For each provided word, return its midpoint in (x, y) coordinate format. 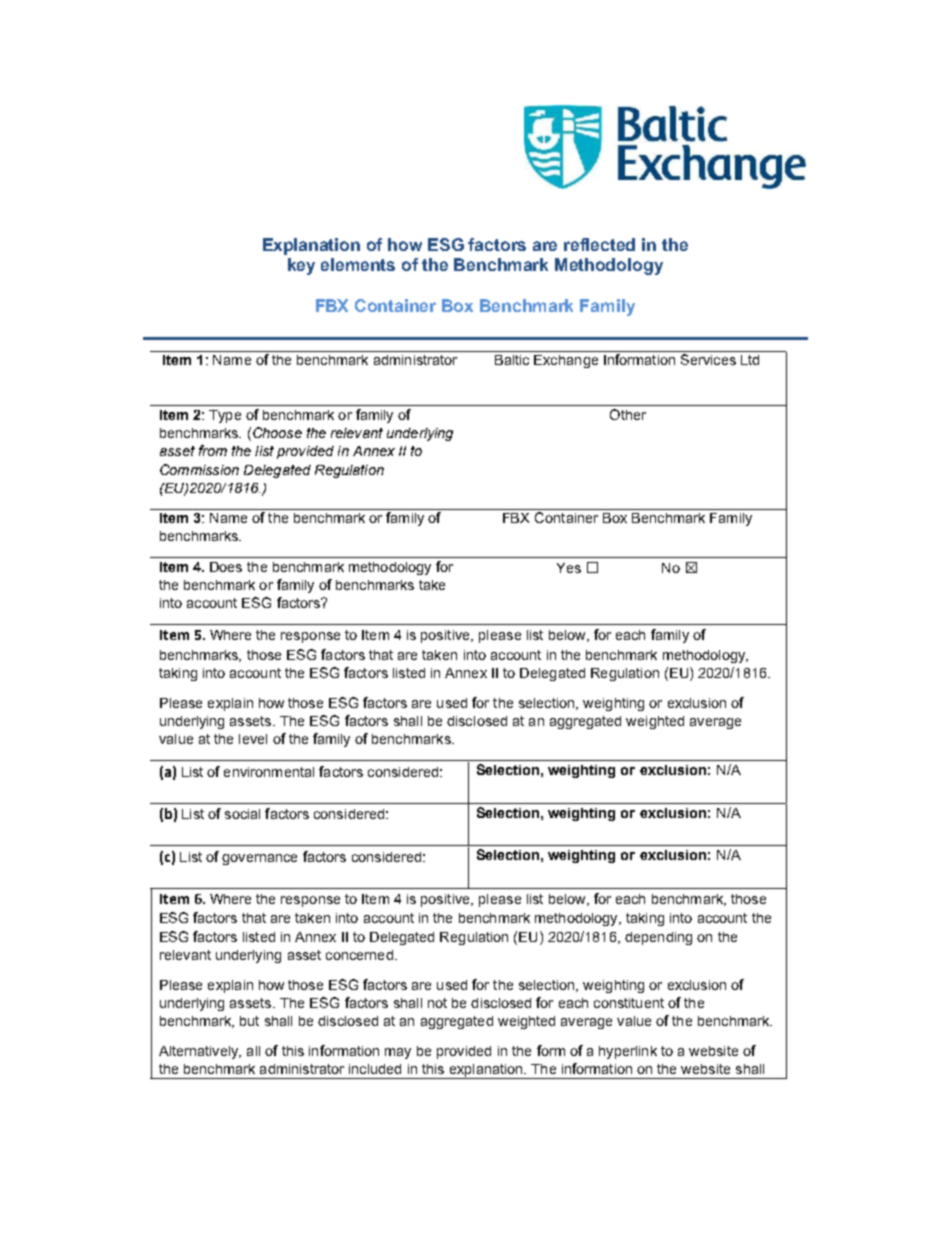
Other (628, 414)
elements (358, 264)
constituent (629, 1003)
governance (259, 859)
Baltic (512, 360)
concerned (359, 955)
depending (658, 938)
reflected (599, 244)
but (249, 1021)
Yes (569, 568)
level (253, 739)
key (301, 266)
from (213, 450)
